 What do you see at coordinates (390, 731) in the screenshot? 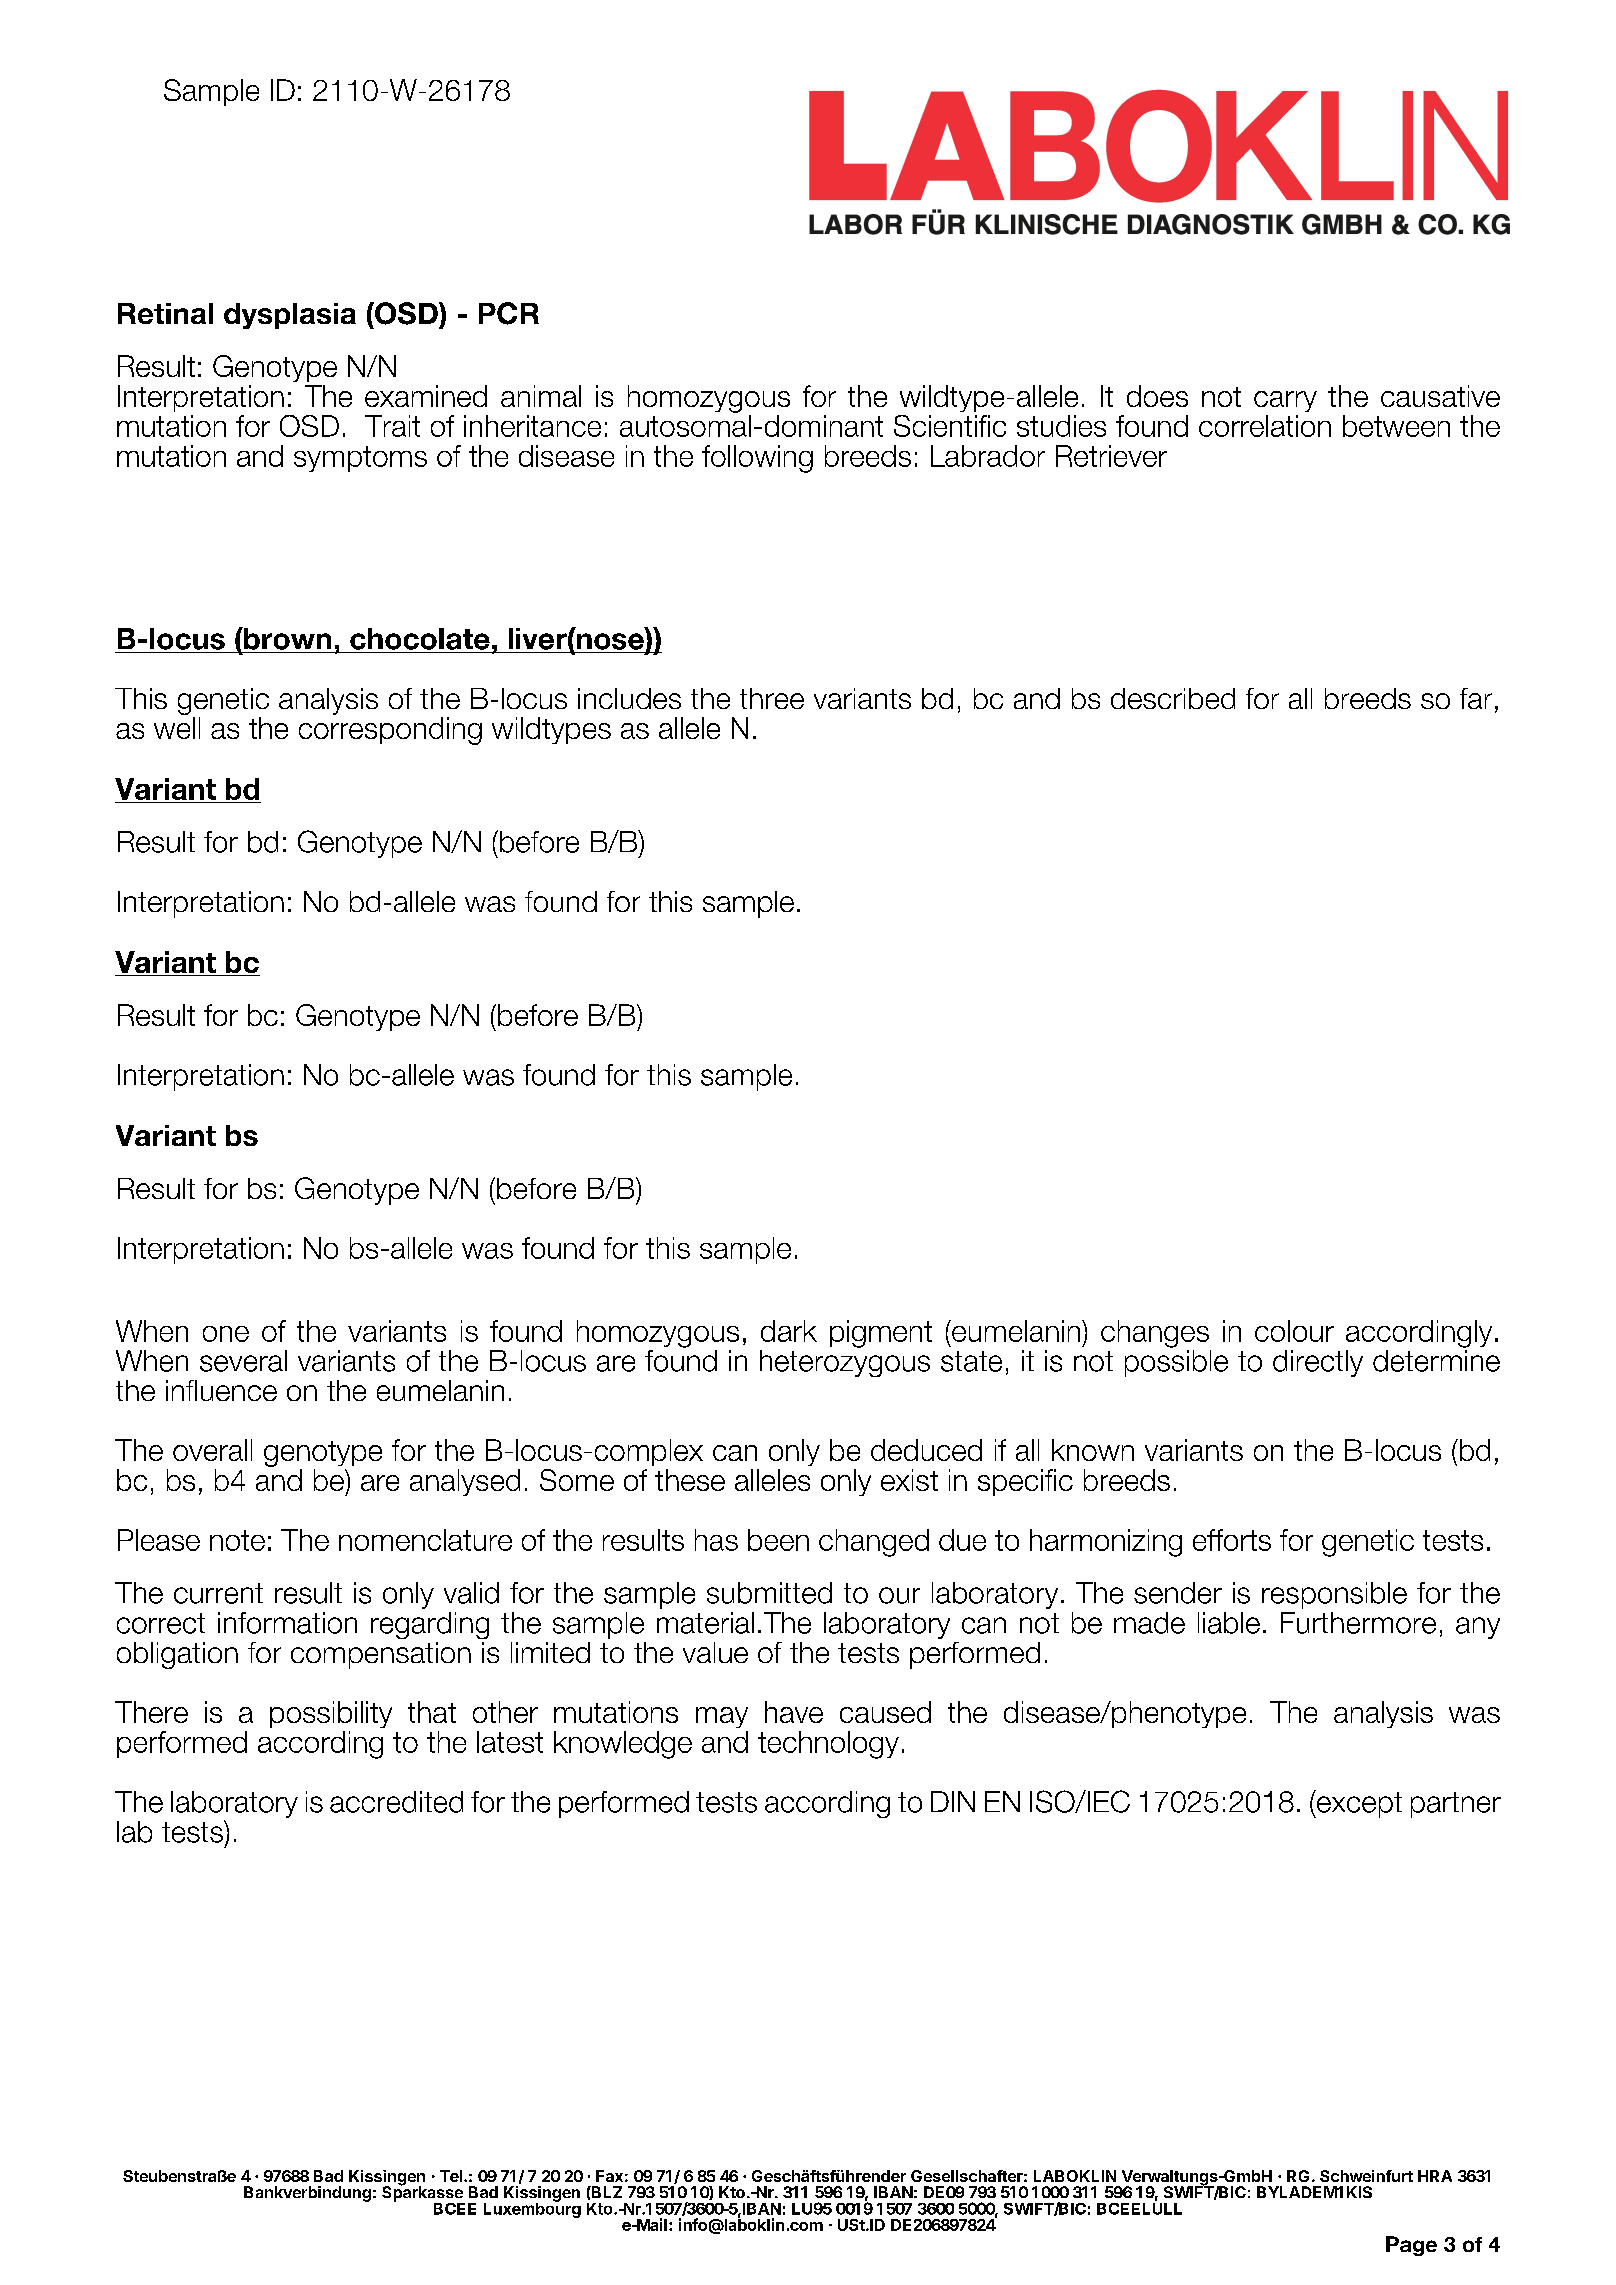
I see `corresponding` at bounding box center [390, 731].
